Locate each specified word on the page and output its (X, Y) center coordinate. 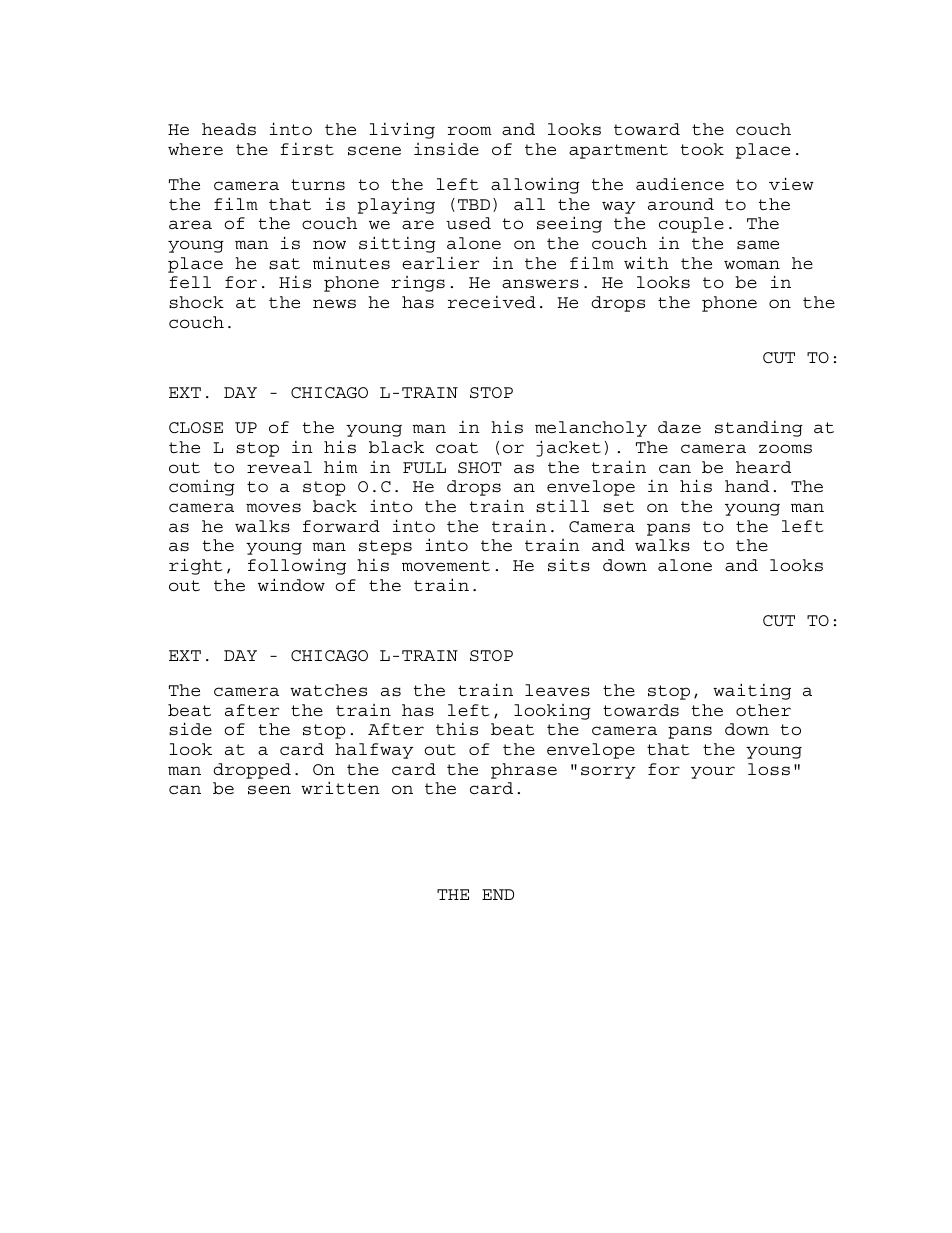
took (702, 149)
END (498, 894)
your (713, 772)
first (307, 149)
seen (269, 790)
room (470, 131)
